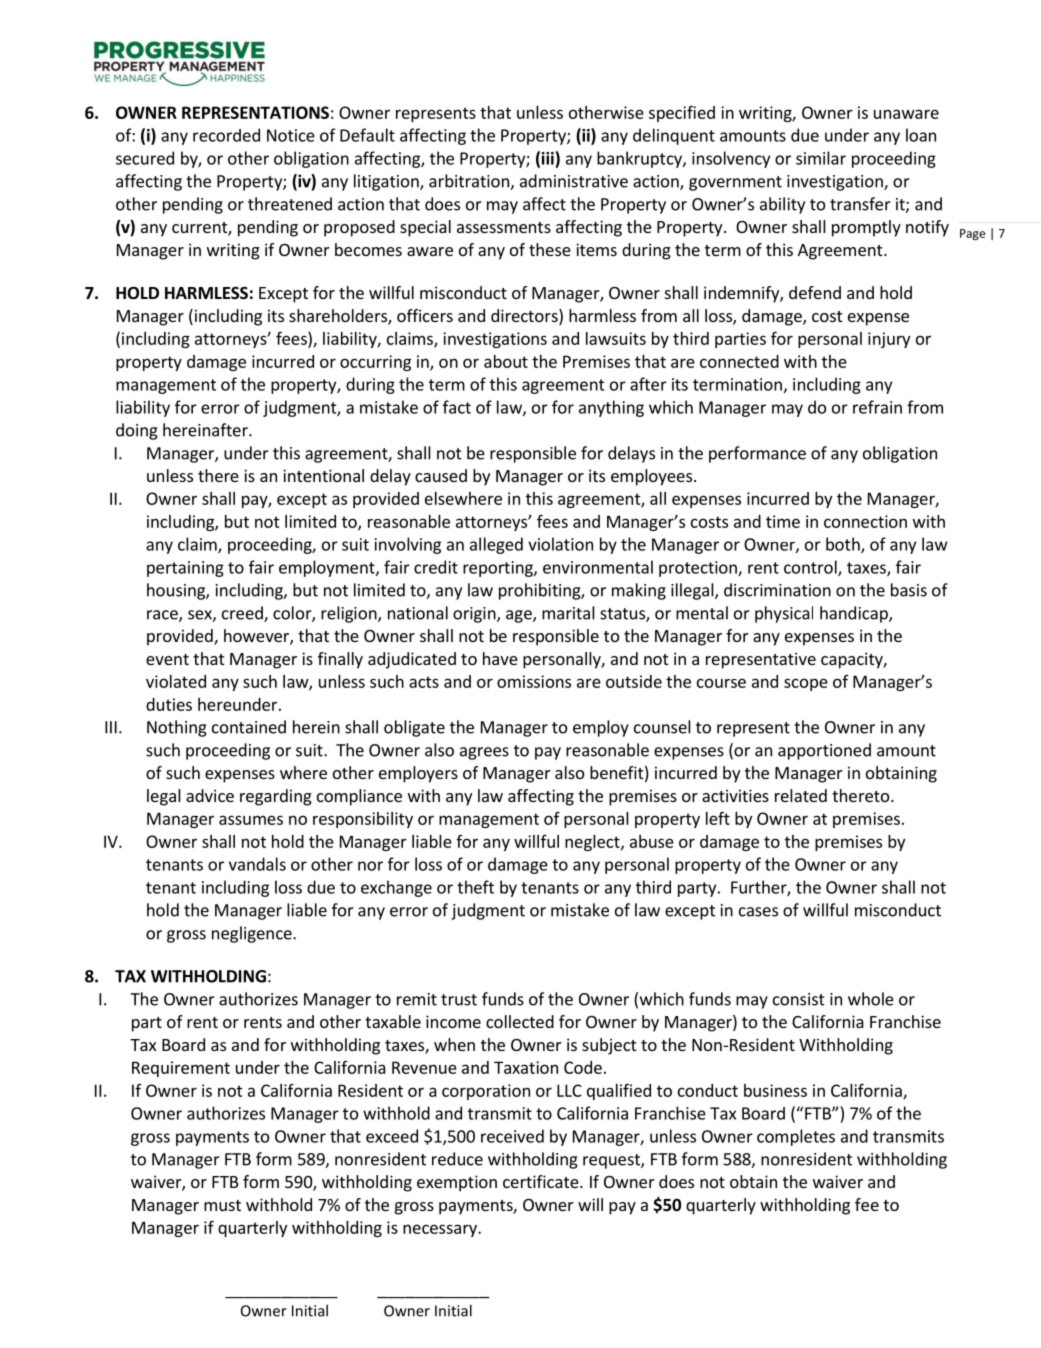 This page has height=1348, width=1041. What do you see at coordinates (806, 684) in the page?
I see `scope` at bounding box center [806, 684].
